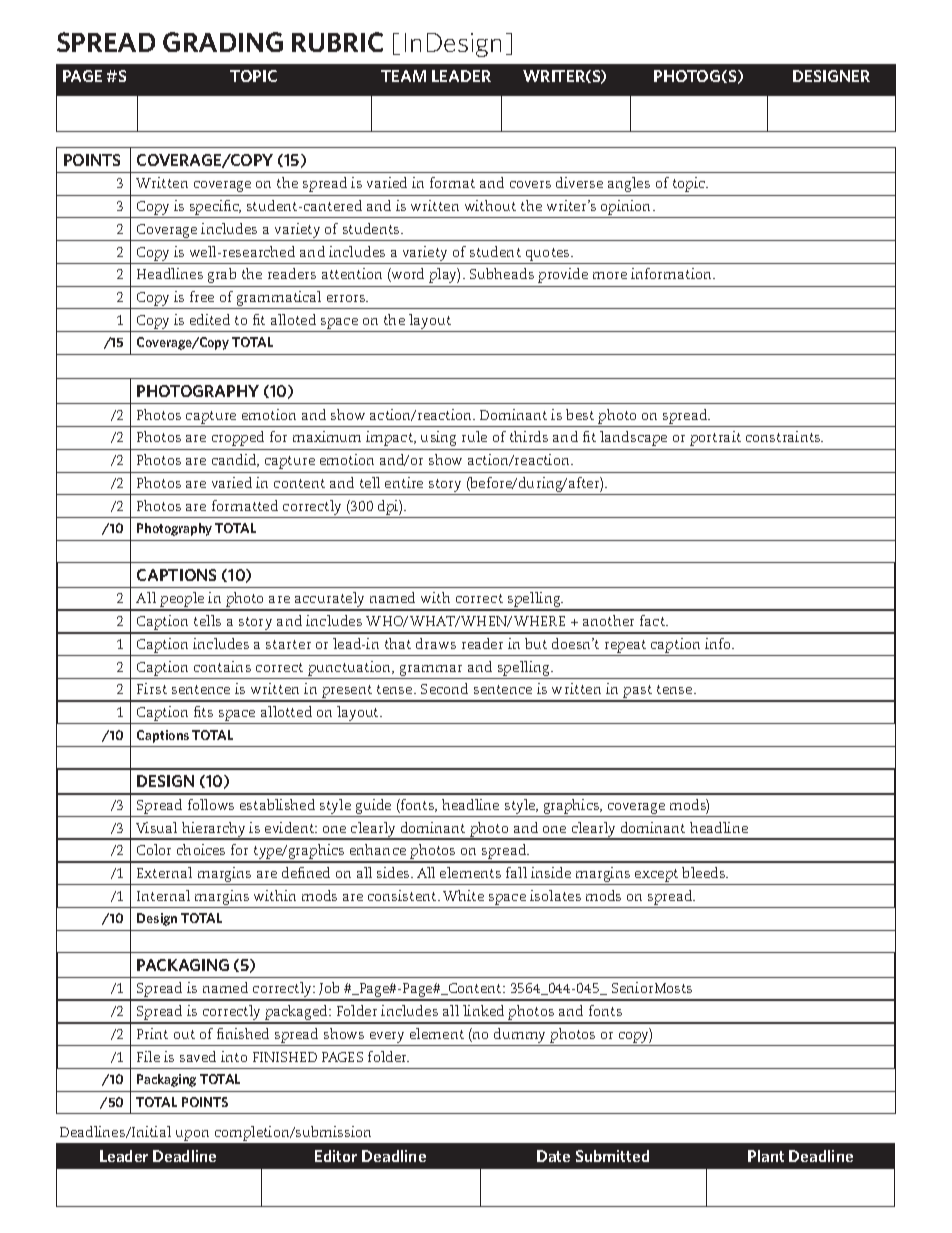 The image size is (952, 1233). What do you see at coordinates (403, 76) in the image?
I see `TEAM` at bounding box center [403, 76].
